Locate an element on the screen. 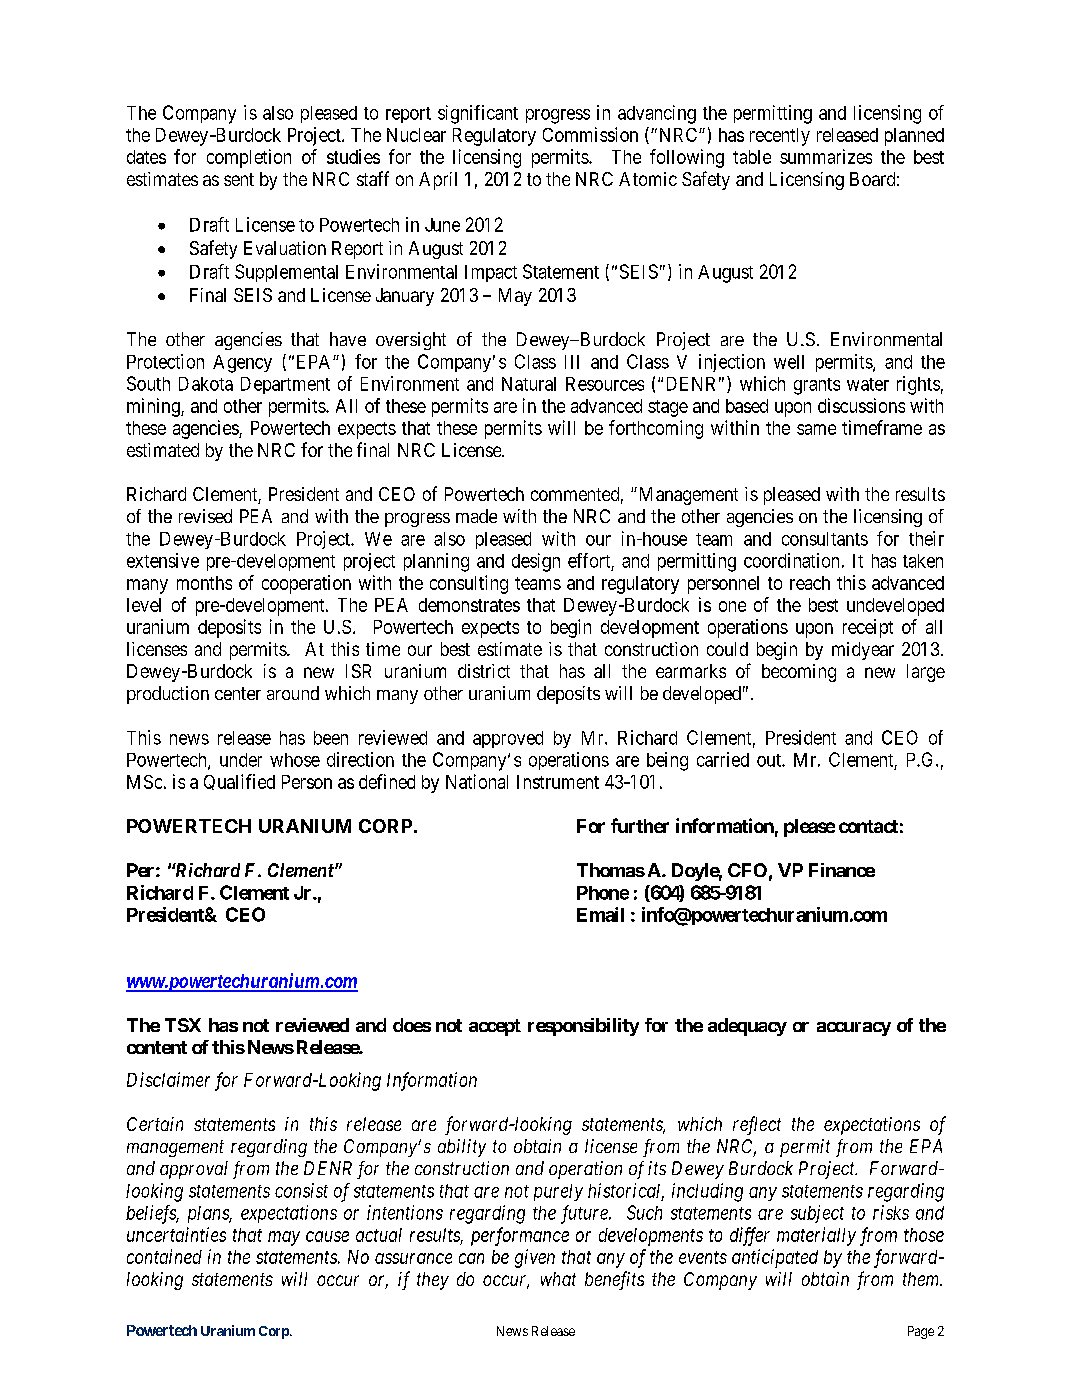  summarizes is located at coordinates (826, 156).
